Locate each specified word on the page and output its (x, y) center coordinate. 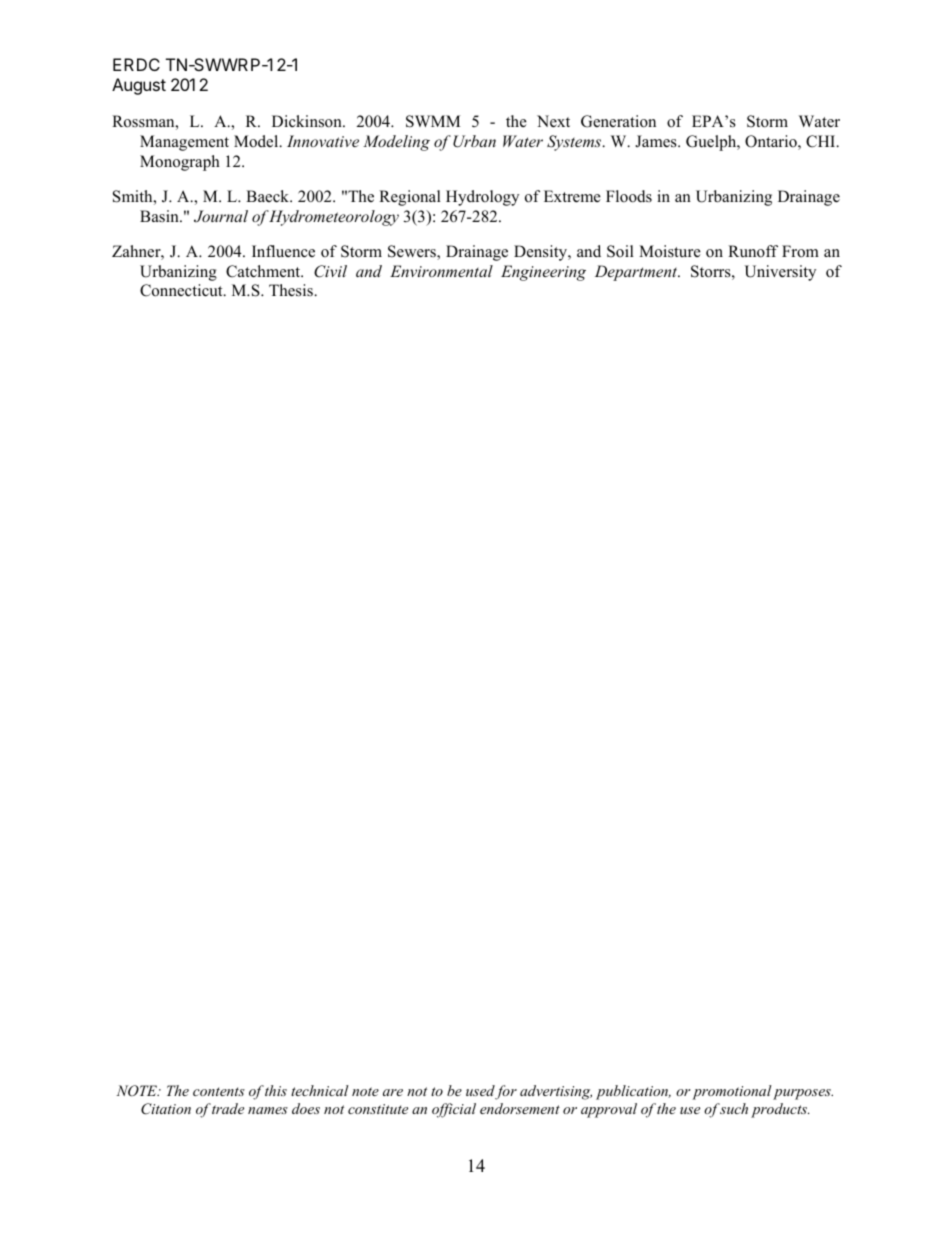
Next (553, 121)
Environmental (441, 271)
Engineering (543, 273)
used (481, 1092)
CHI (822, 141)
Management (184, 143)
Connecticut (182, 290)
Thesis (292, 290)
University (780, 273)
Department (637, 273)
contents (219, 1091)
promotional (732, 1092)
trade (228, 1108)
